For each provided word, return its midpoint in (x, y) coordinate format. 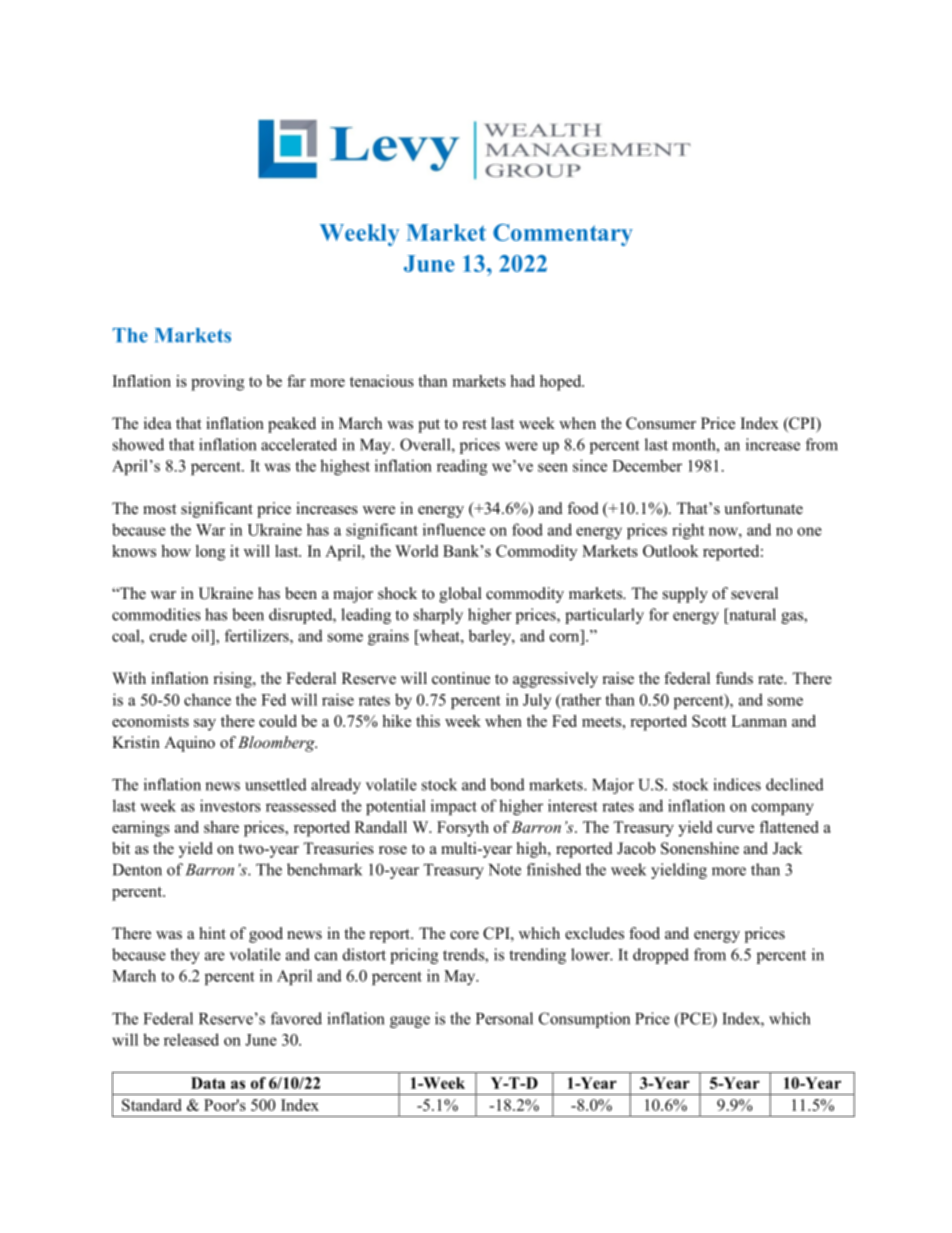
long (210, 553)
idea (157, 423)
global (460, 595)
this (428, 721)
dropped (661, 956)
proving (217, 383)
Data (208, 1083)
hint (212, 933)
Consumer (661, 423)
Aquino (189, 744)
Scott (709, 721)
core (464, 935)
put (429, 426)
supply (685, 595)
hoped (562, 383)
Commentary (563, 235)
